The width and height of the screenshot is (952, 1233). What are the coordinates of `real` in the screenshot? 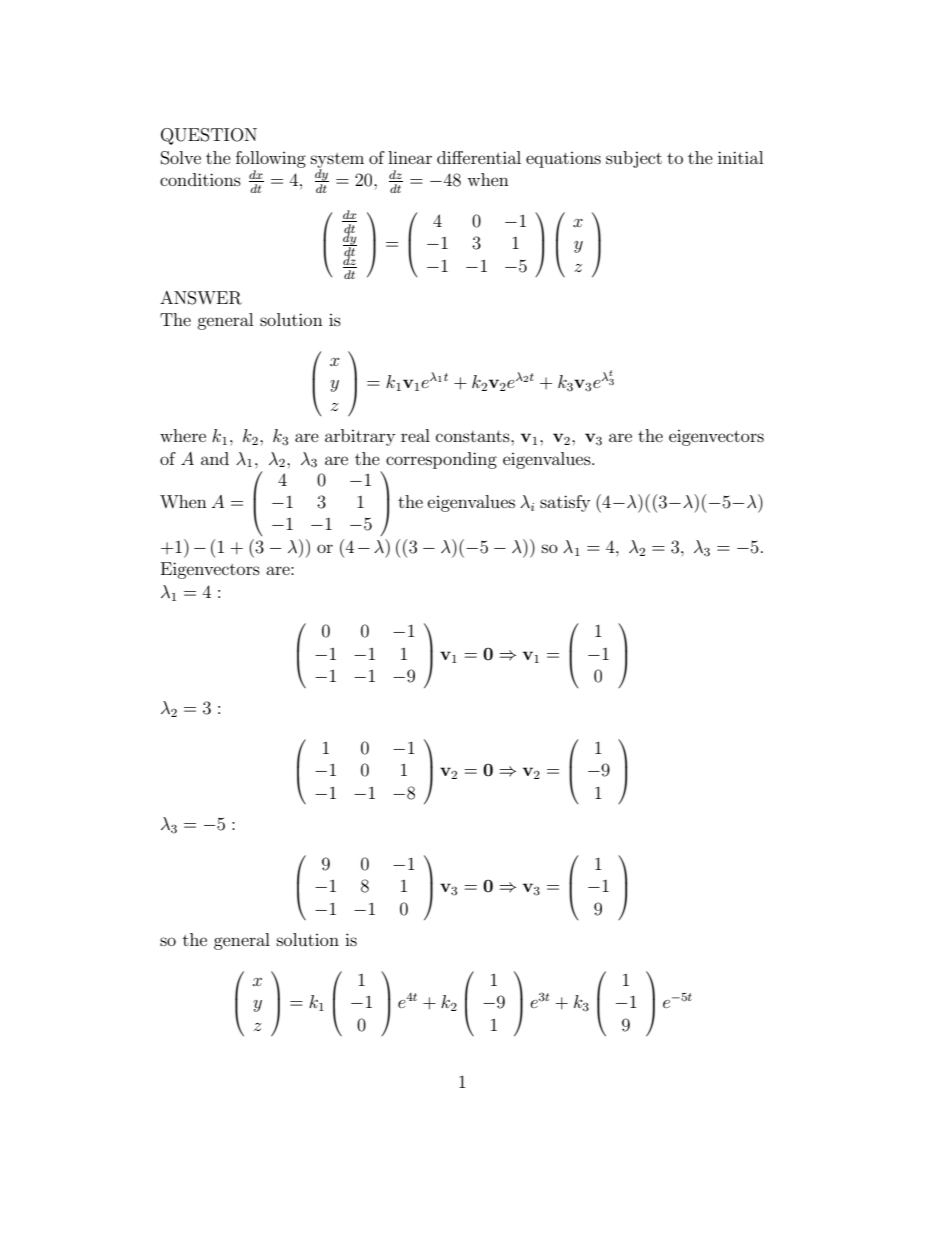 It's located at (415, 435).
